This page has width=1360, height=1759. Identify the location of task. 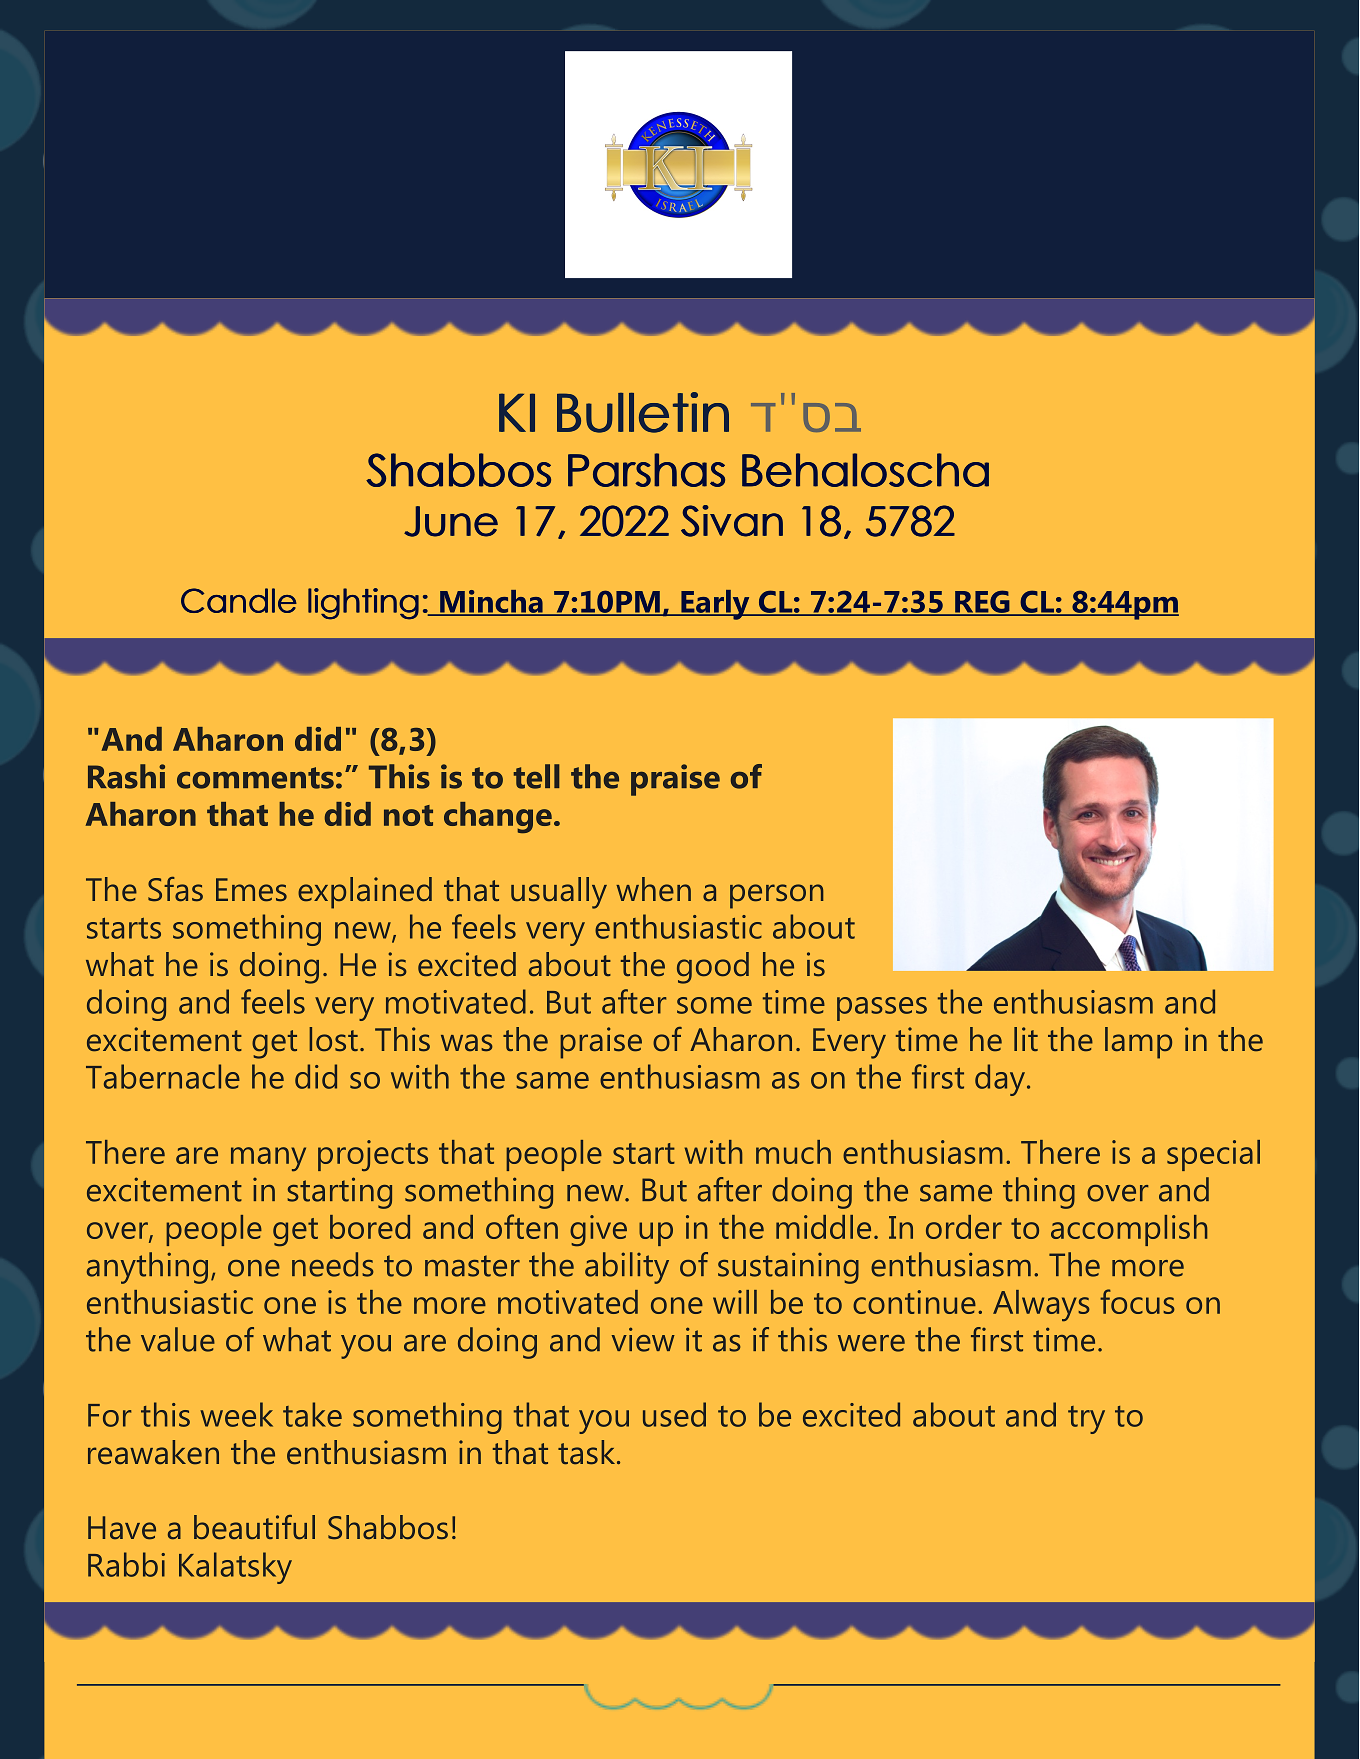
(588, 1452).
